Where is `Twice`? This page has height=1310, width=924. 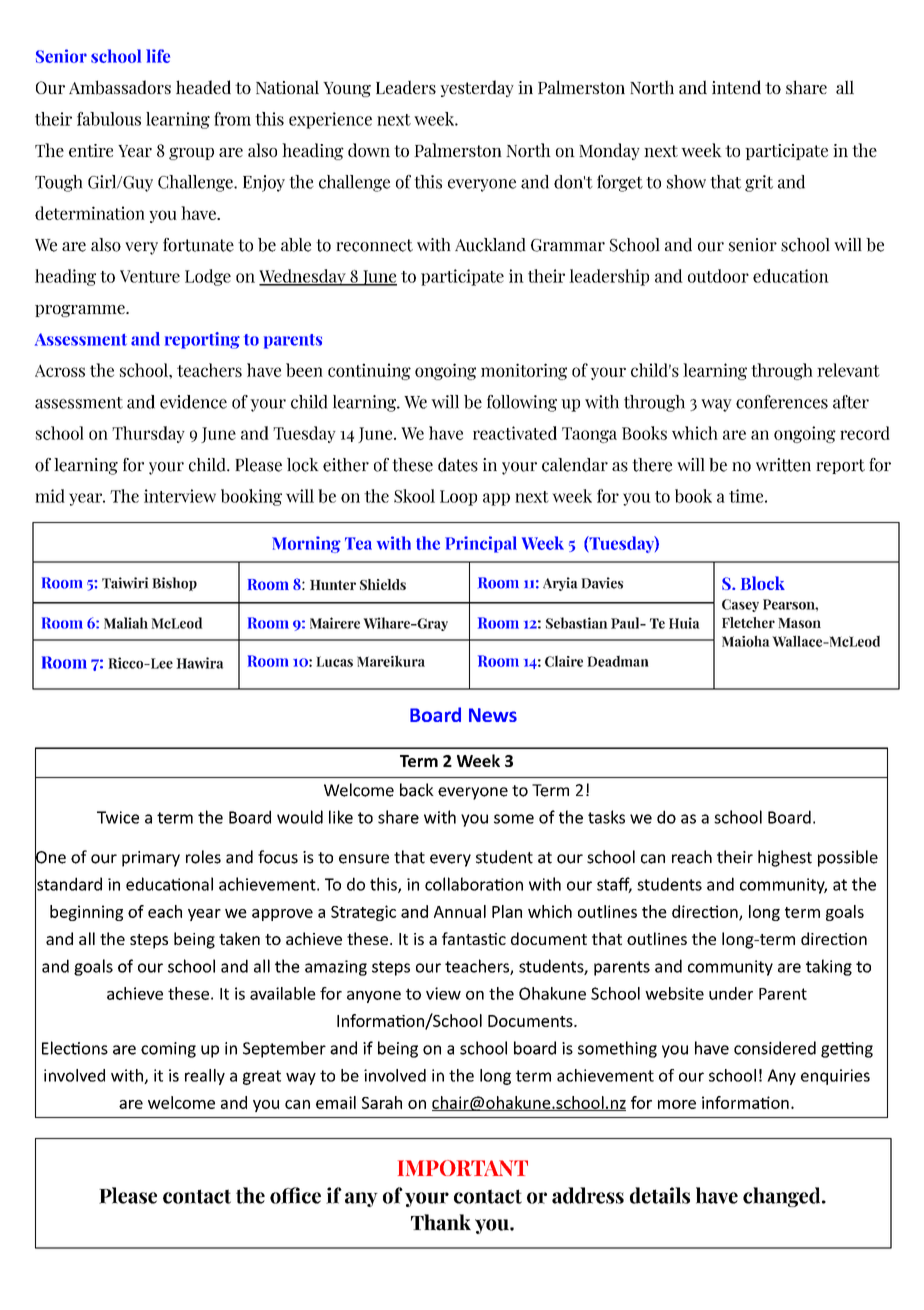
Twice is located at coordinates (118, 817).
